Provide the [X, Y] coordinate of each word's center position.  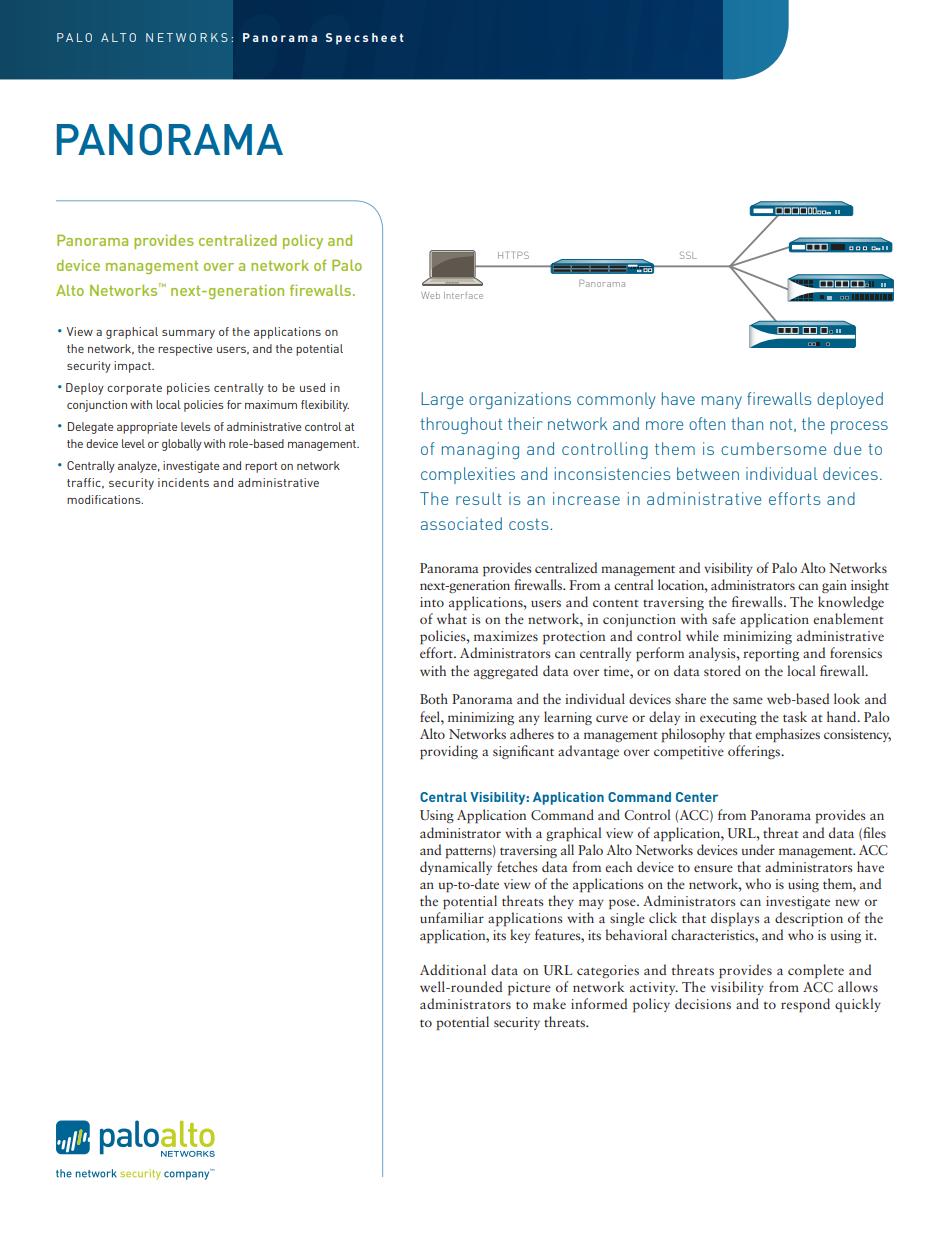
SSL [688, 255]
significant [523, 752]
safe [724, 618]
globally [182, 445]
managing [480, 450]
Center [697, 797]
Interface [463, 295]
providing [449, 752]
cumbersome [773, 448]
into [432, 602]
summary [188, 334]
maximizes [506, 636]
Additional [453, 969]
